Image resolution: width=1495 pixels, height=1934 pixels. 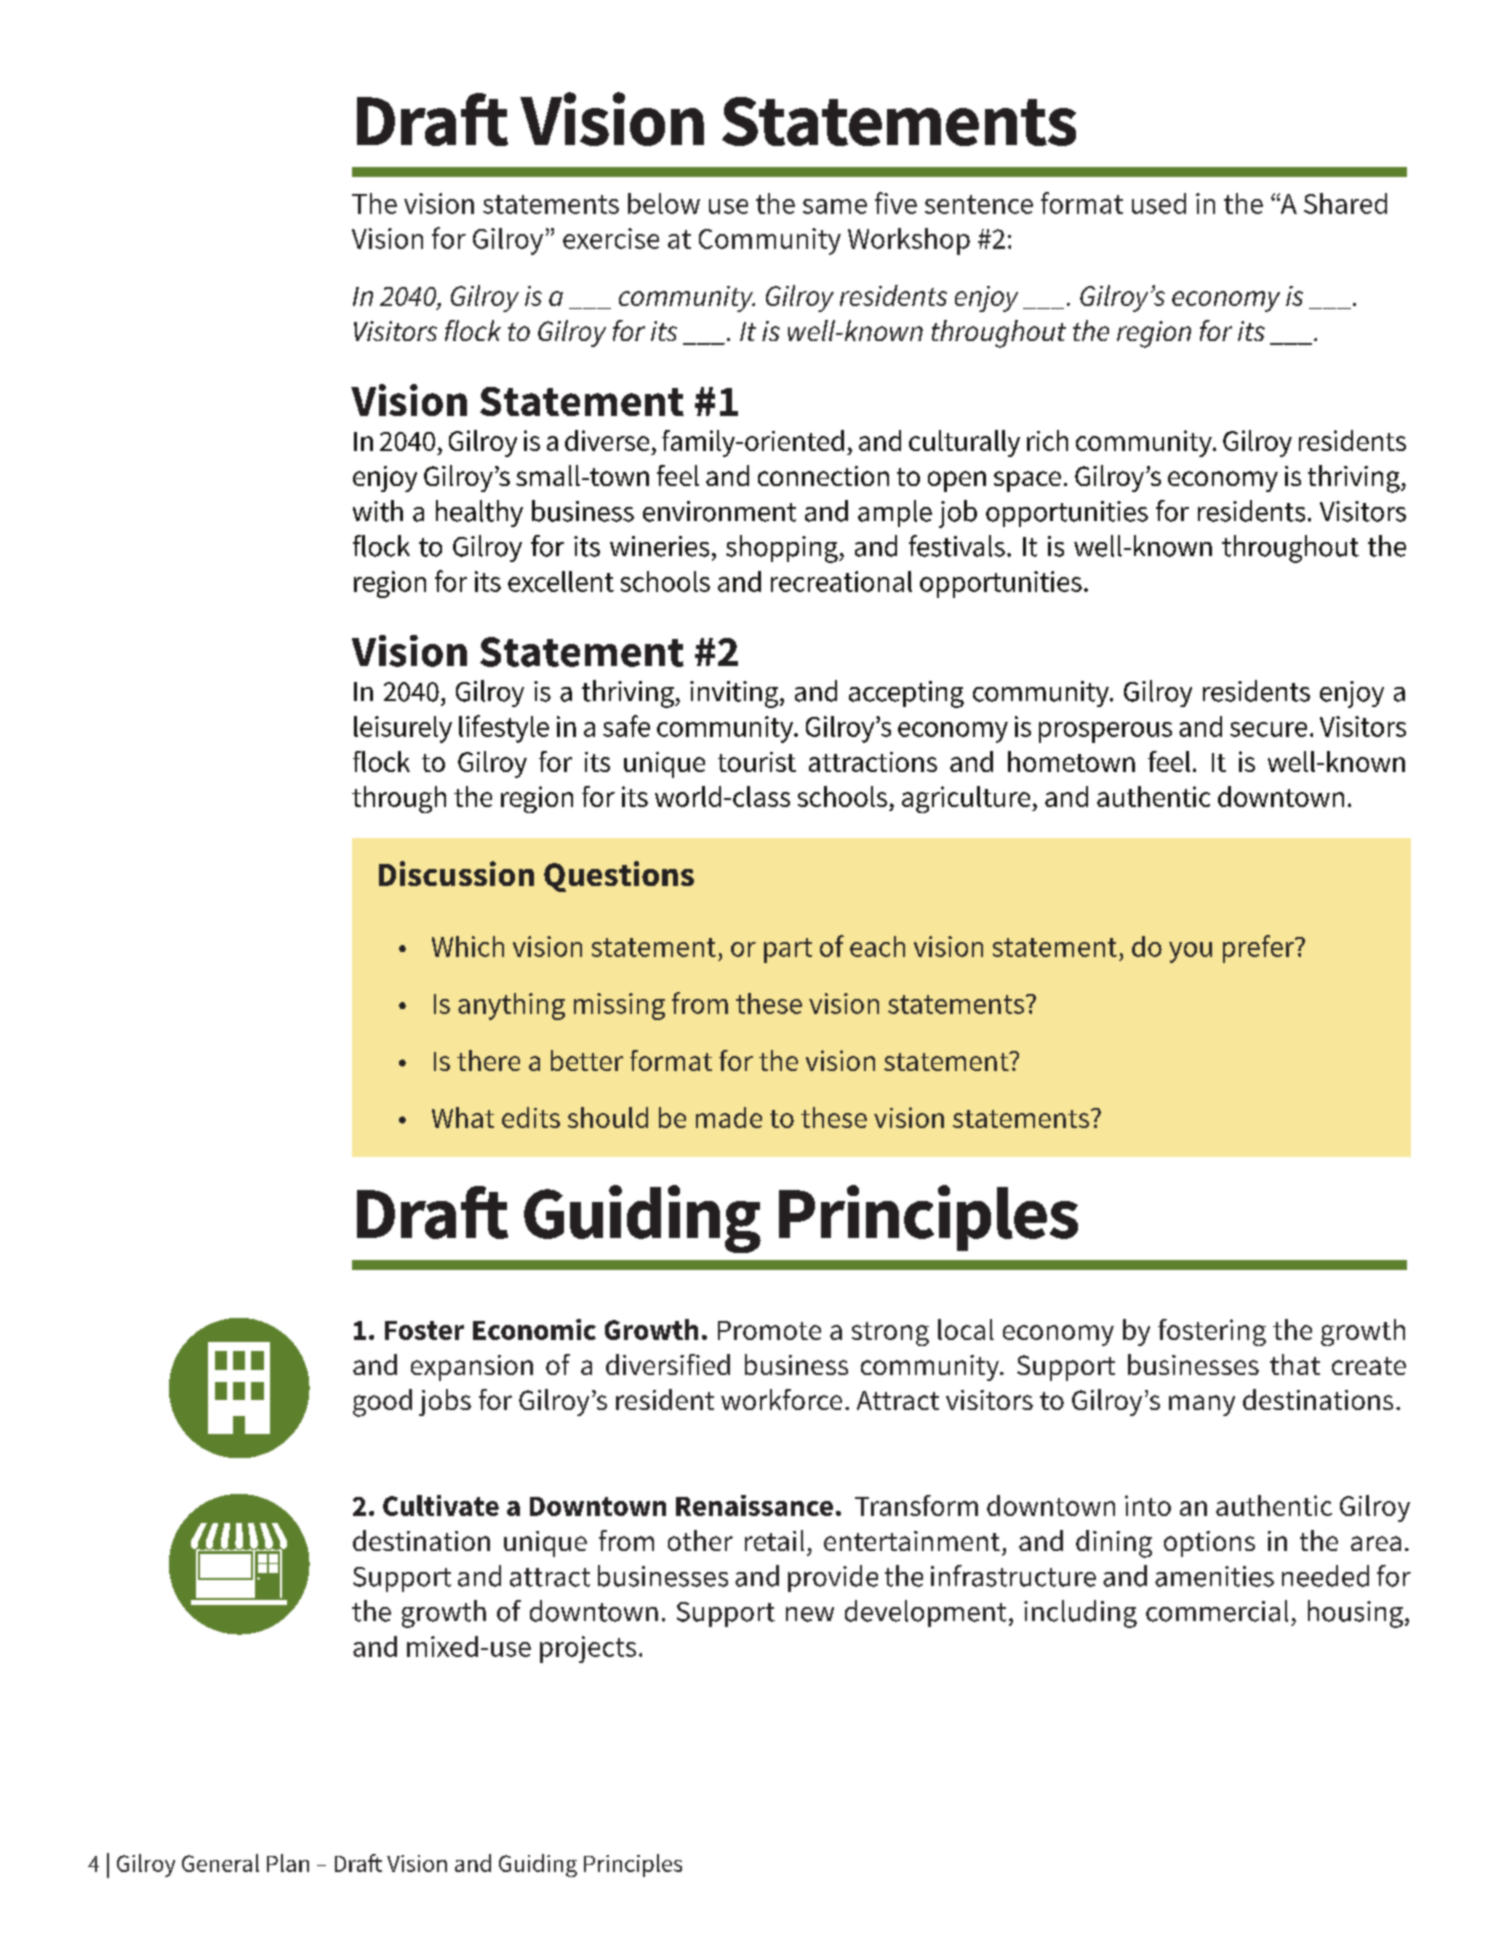 I want to click on exercise, so click(x=611, y=238).
